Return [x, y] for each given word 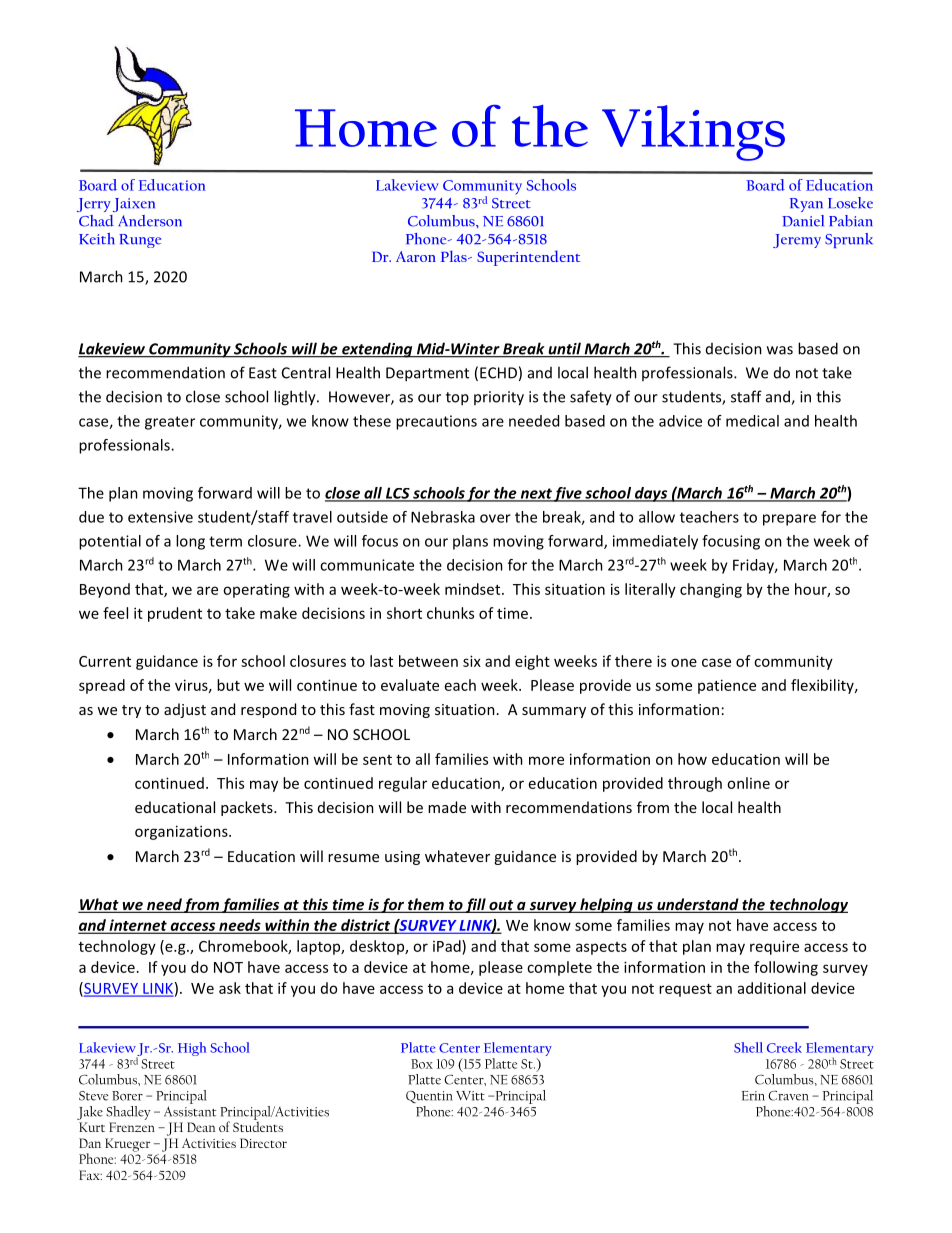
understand [698, 905]
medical [752, 421]
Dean [201, 1127]
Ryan [806, 205]
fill [476, 905]
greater [170, 423]
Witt [470, 1096]
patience [727, 686]
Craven [788, 1096]
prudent [175, 614]
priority [499, 398]
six [472, 661]
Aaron [416, 256]
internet [138, 926]
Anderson [150, 221]
